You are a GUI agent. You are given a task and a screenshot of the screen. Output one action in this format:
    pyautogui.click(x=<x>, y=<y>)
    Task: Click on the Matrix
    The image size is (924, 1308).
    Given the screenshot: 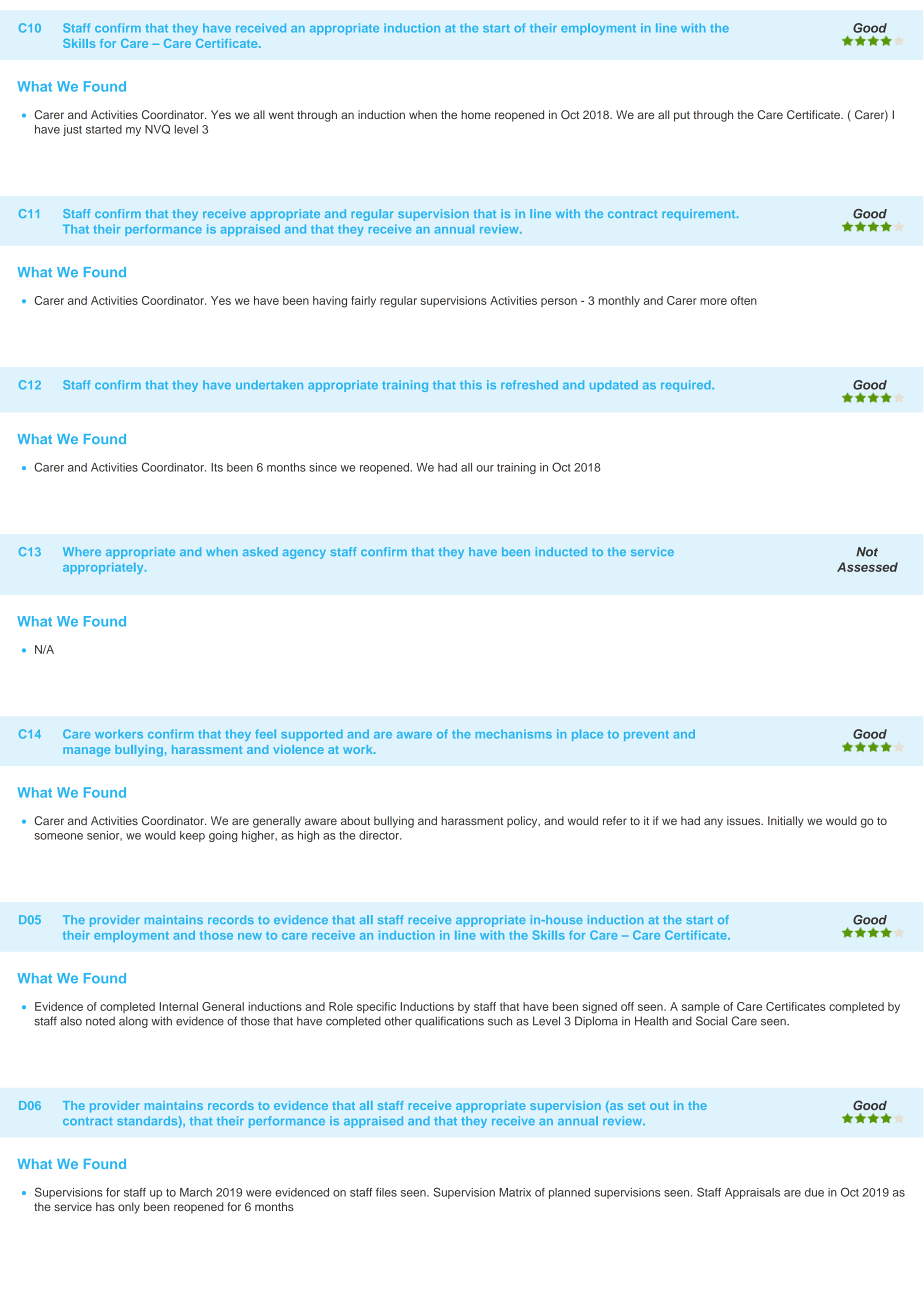 What is the action you would take?
    pyautogui.click(x=515, y=1192)
